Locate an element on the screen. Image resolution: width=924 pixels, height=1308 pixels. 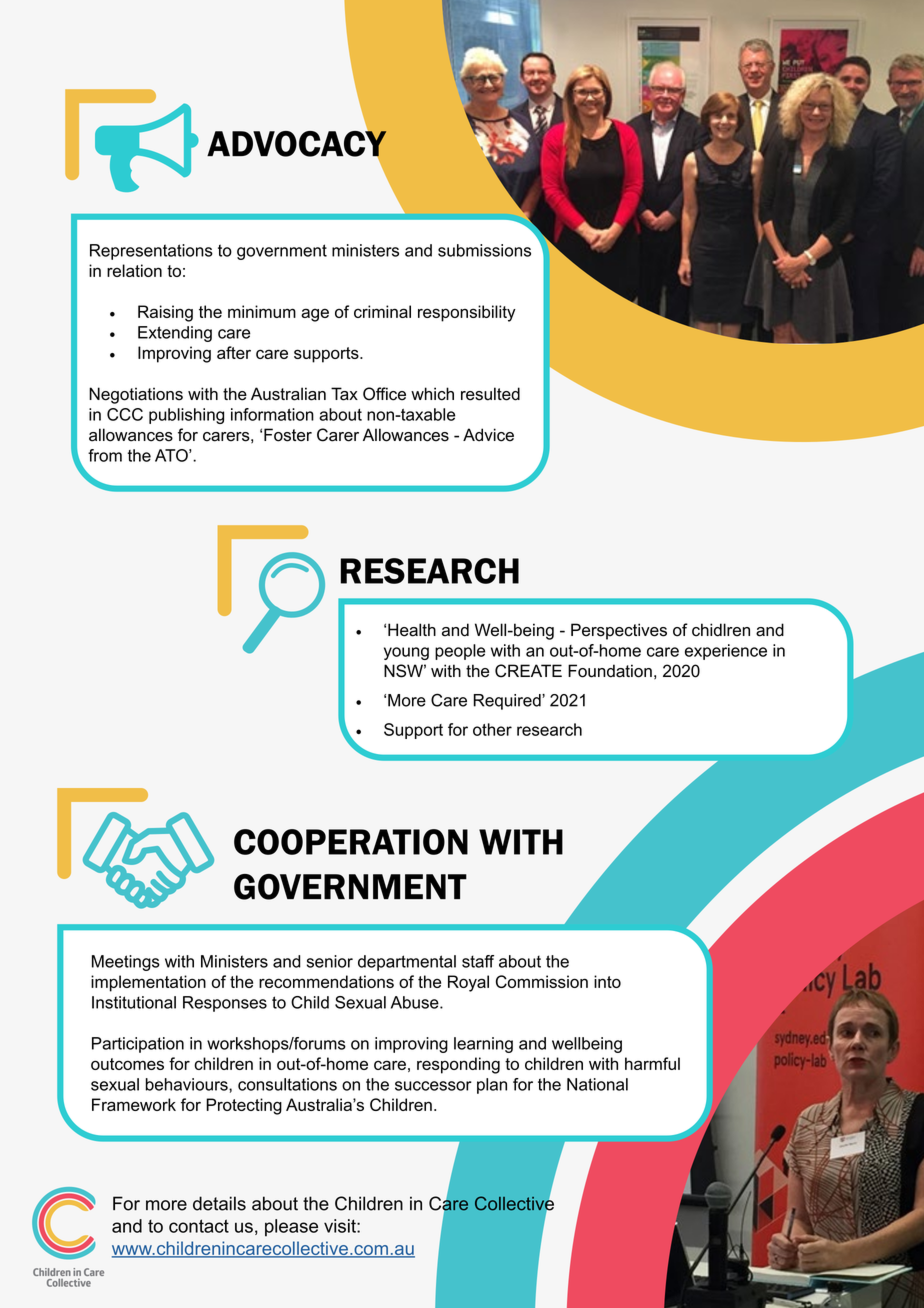
criminal is located at coordinates (382, 311).
